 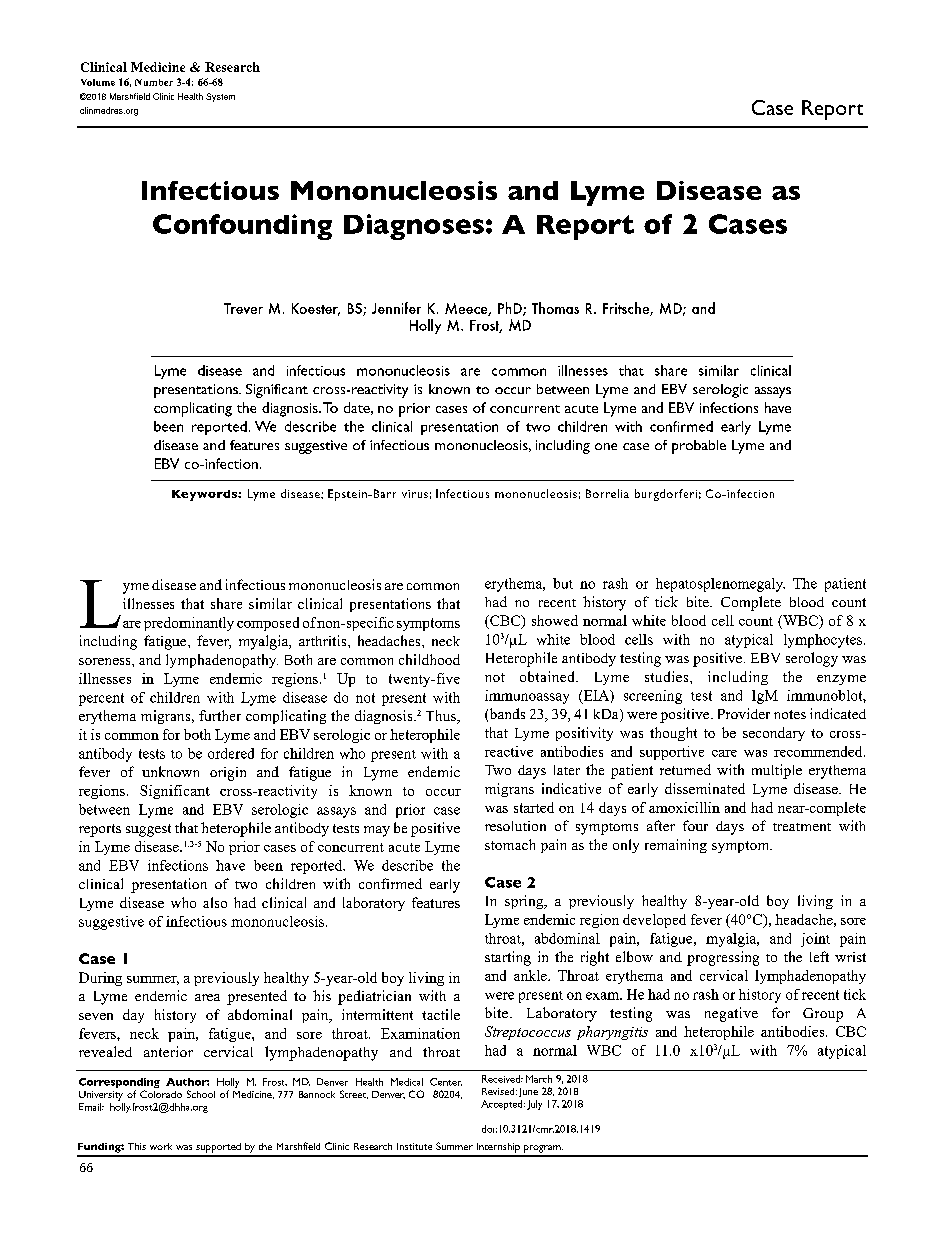 I want to click on School, so click(x=201, y=1094).
